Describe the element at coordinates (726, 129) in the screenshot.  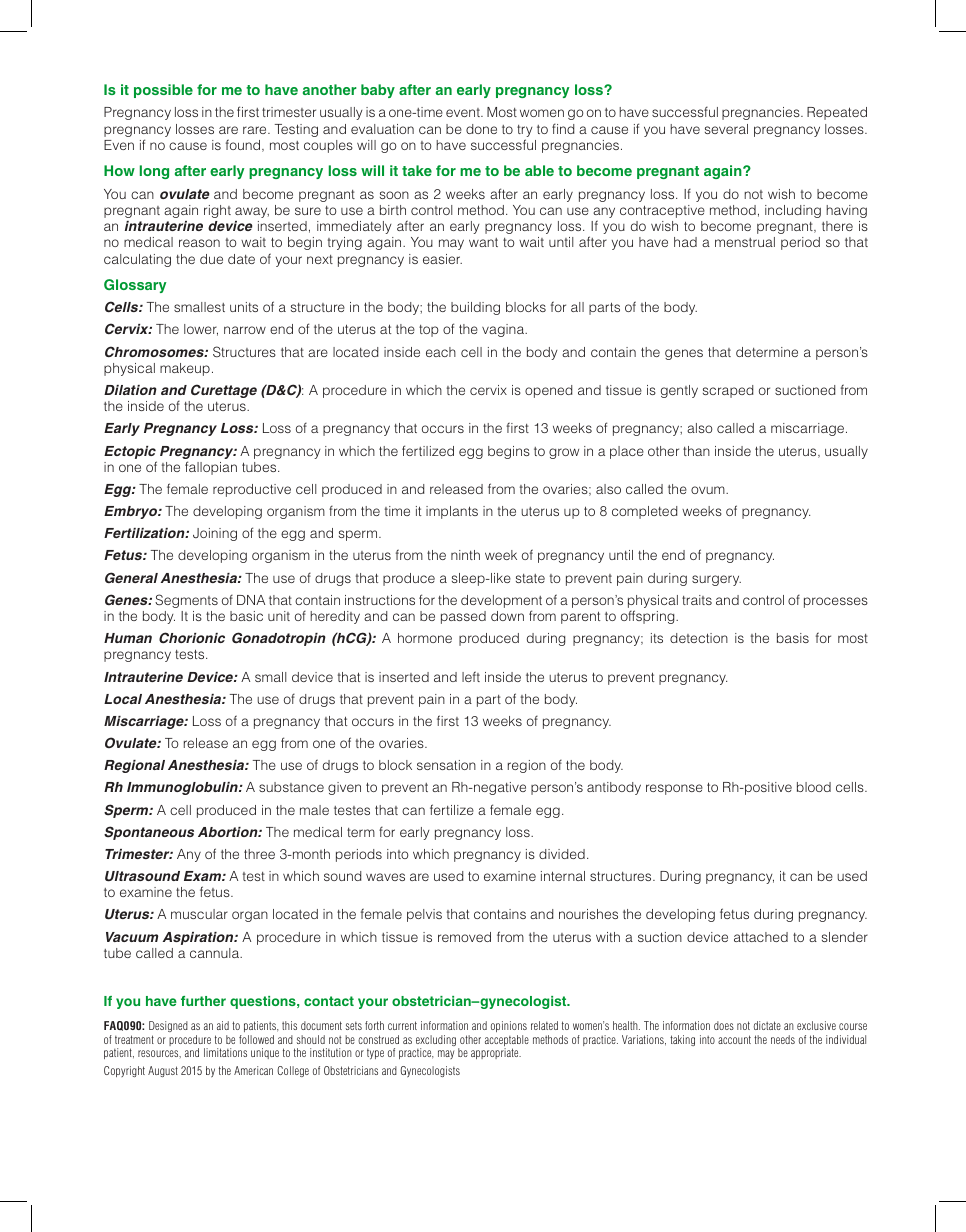
I see `several` at that location.
